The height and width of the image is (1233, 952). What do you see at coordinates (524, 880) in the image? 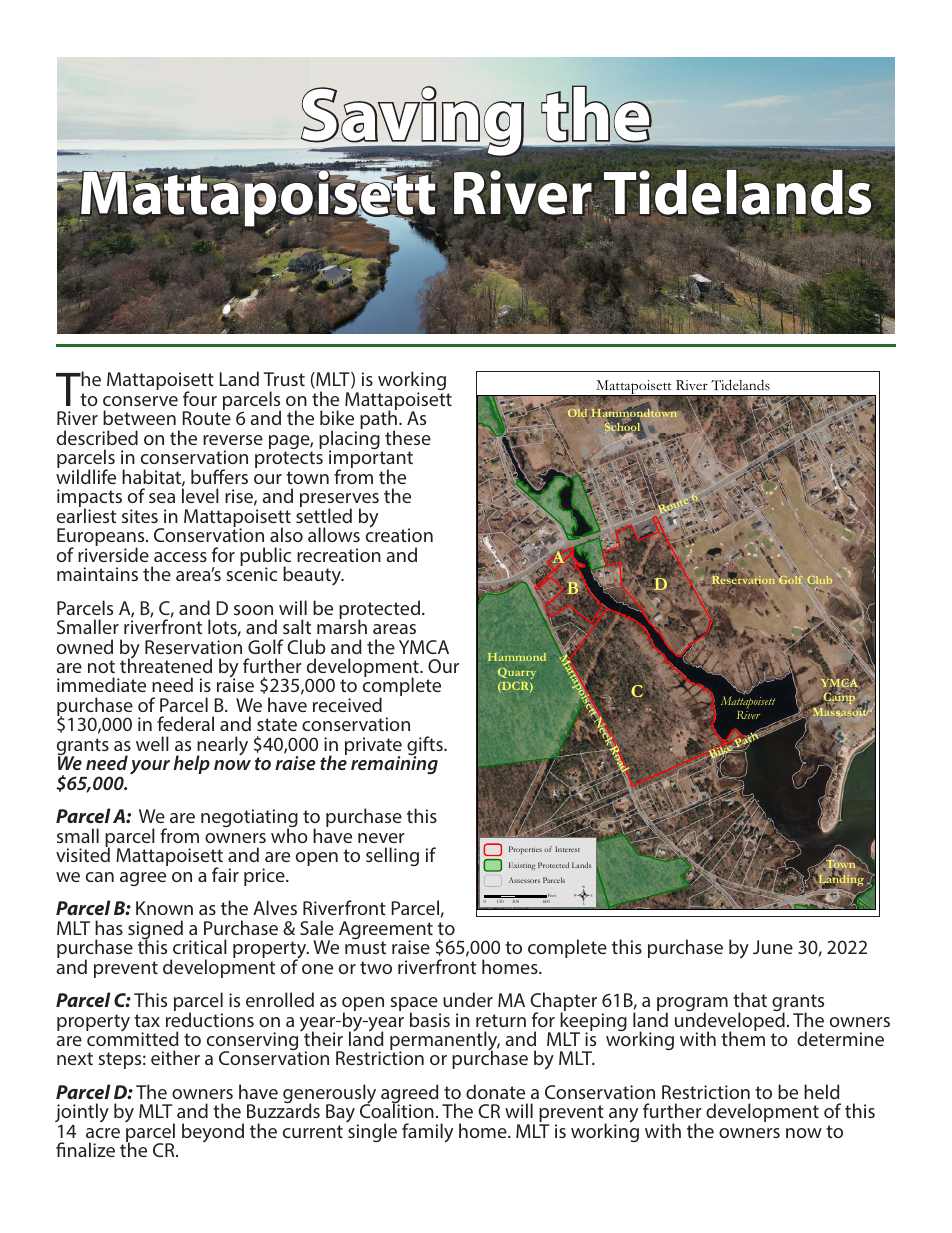
I see `Assessors` at bounding box center [524, 880].
